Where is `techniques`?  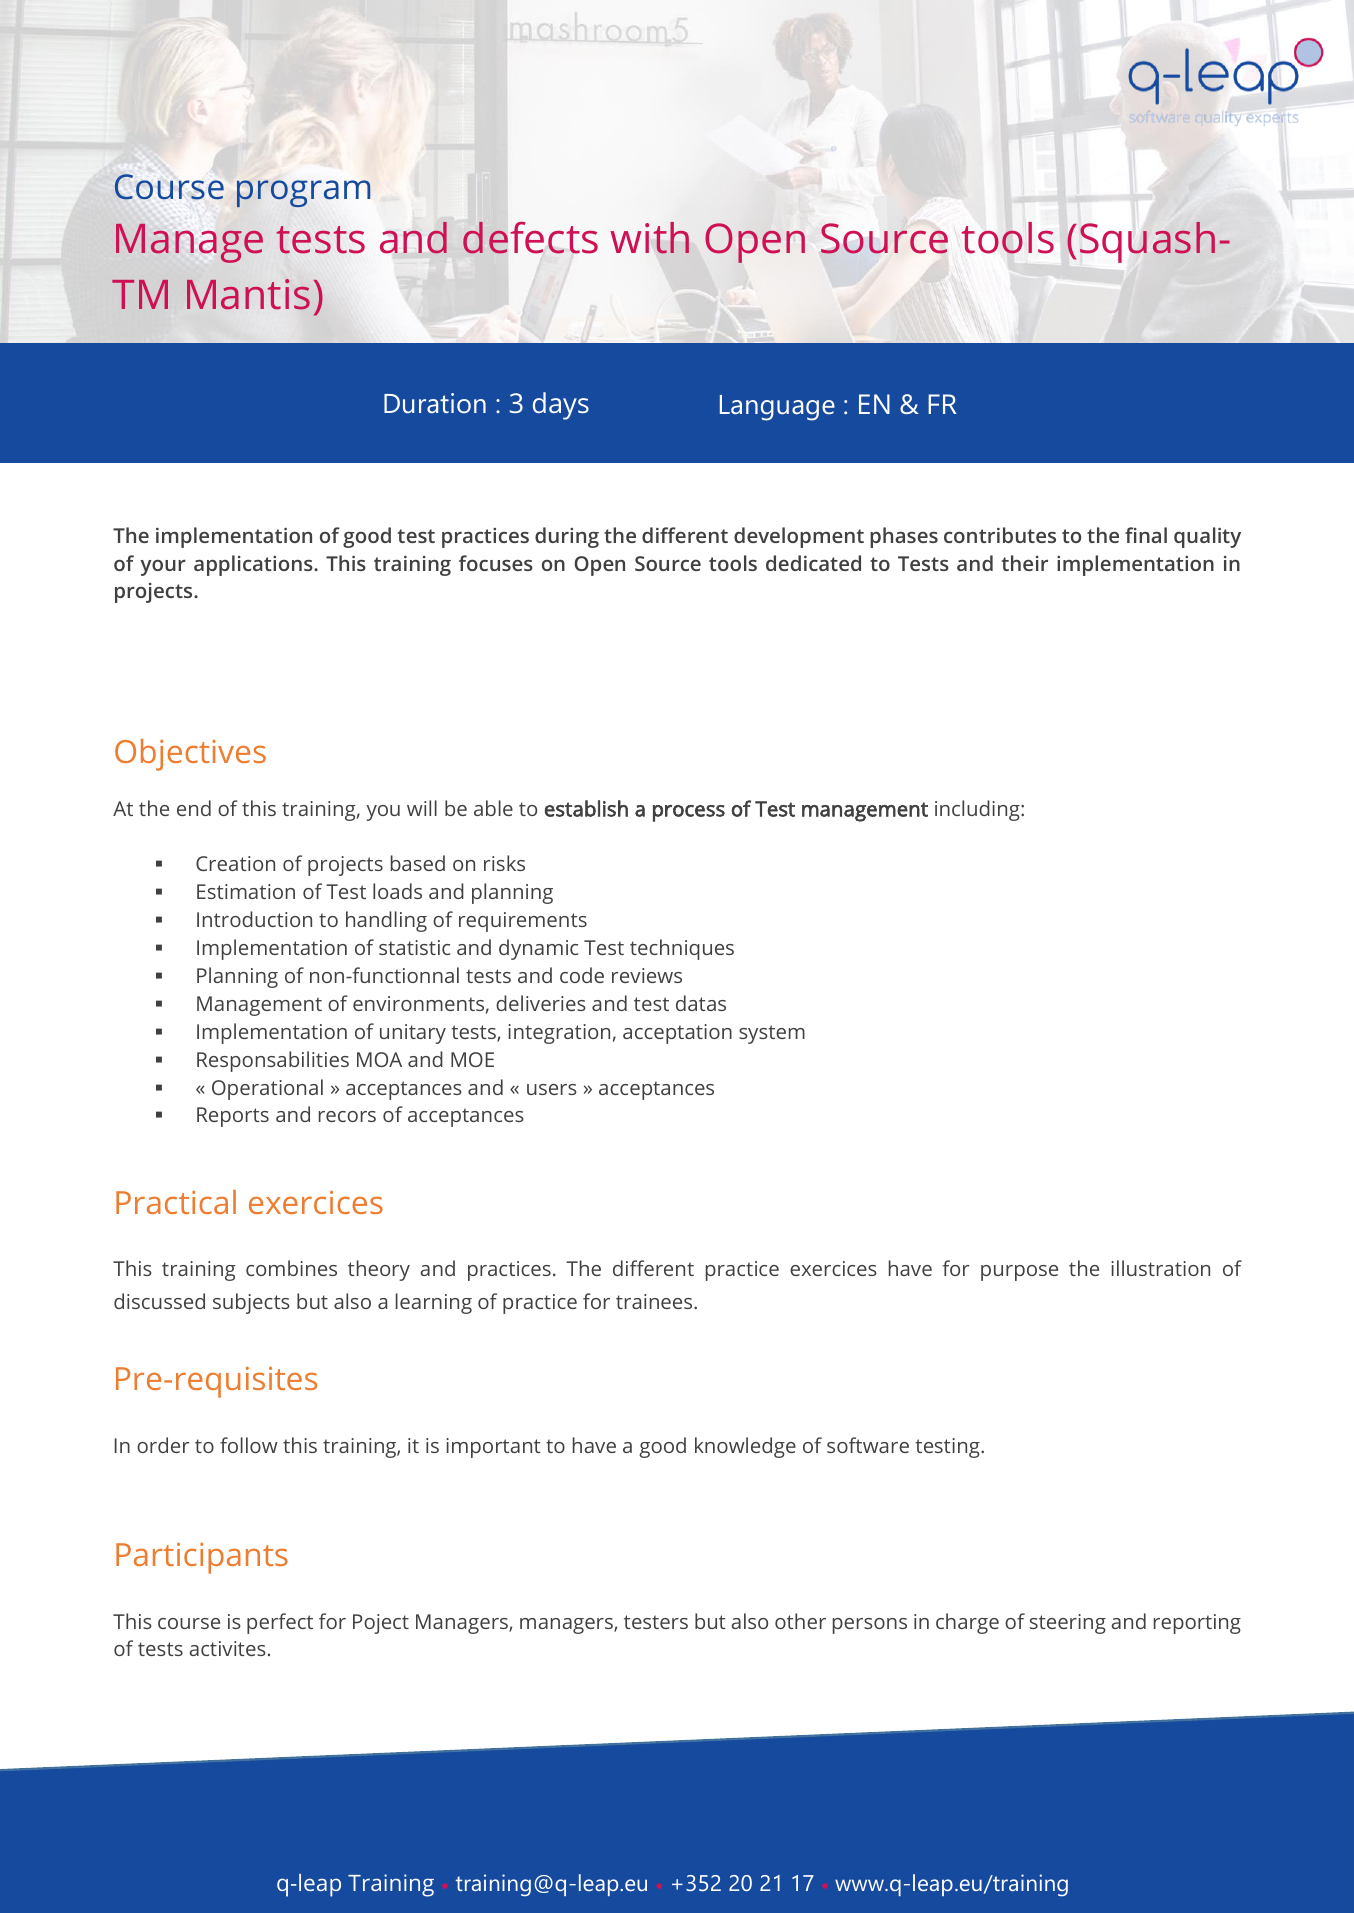 techniques is located at coordinates (682, 949).
